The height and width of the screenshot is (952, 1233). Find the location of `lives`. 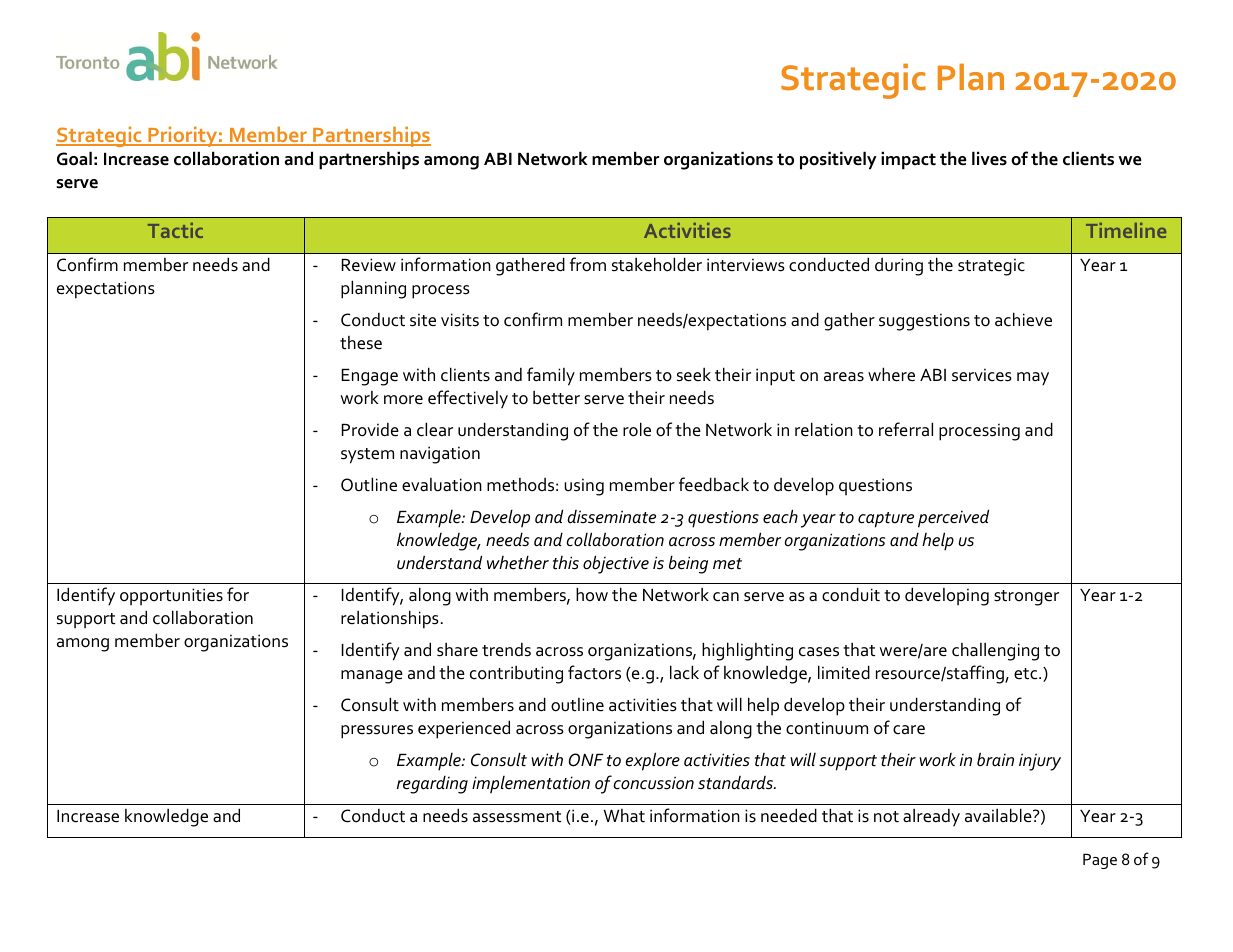

lives is located at coordinates (989, 158).
